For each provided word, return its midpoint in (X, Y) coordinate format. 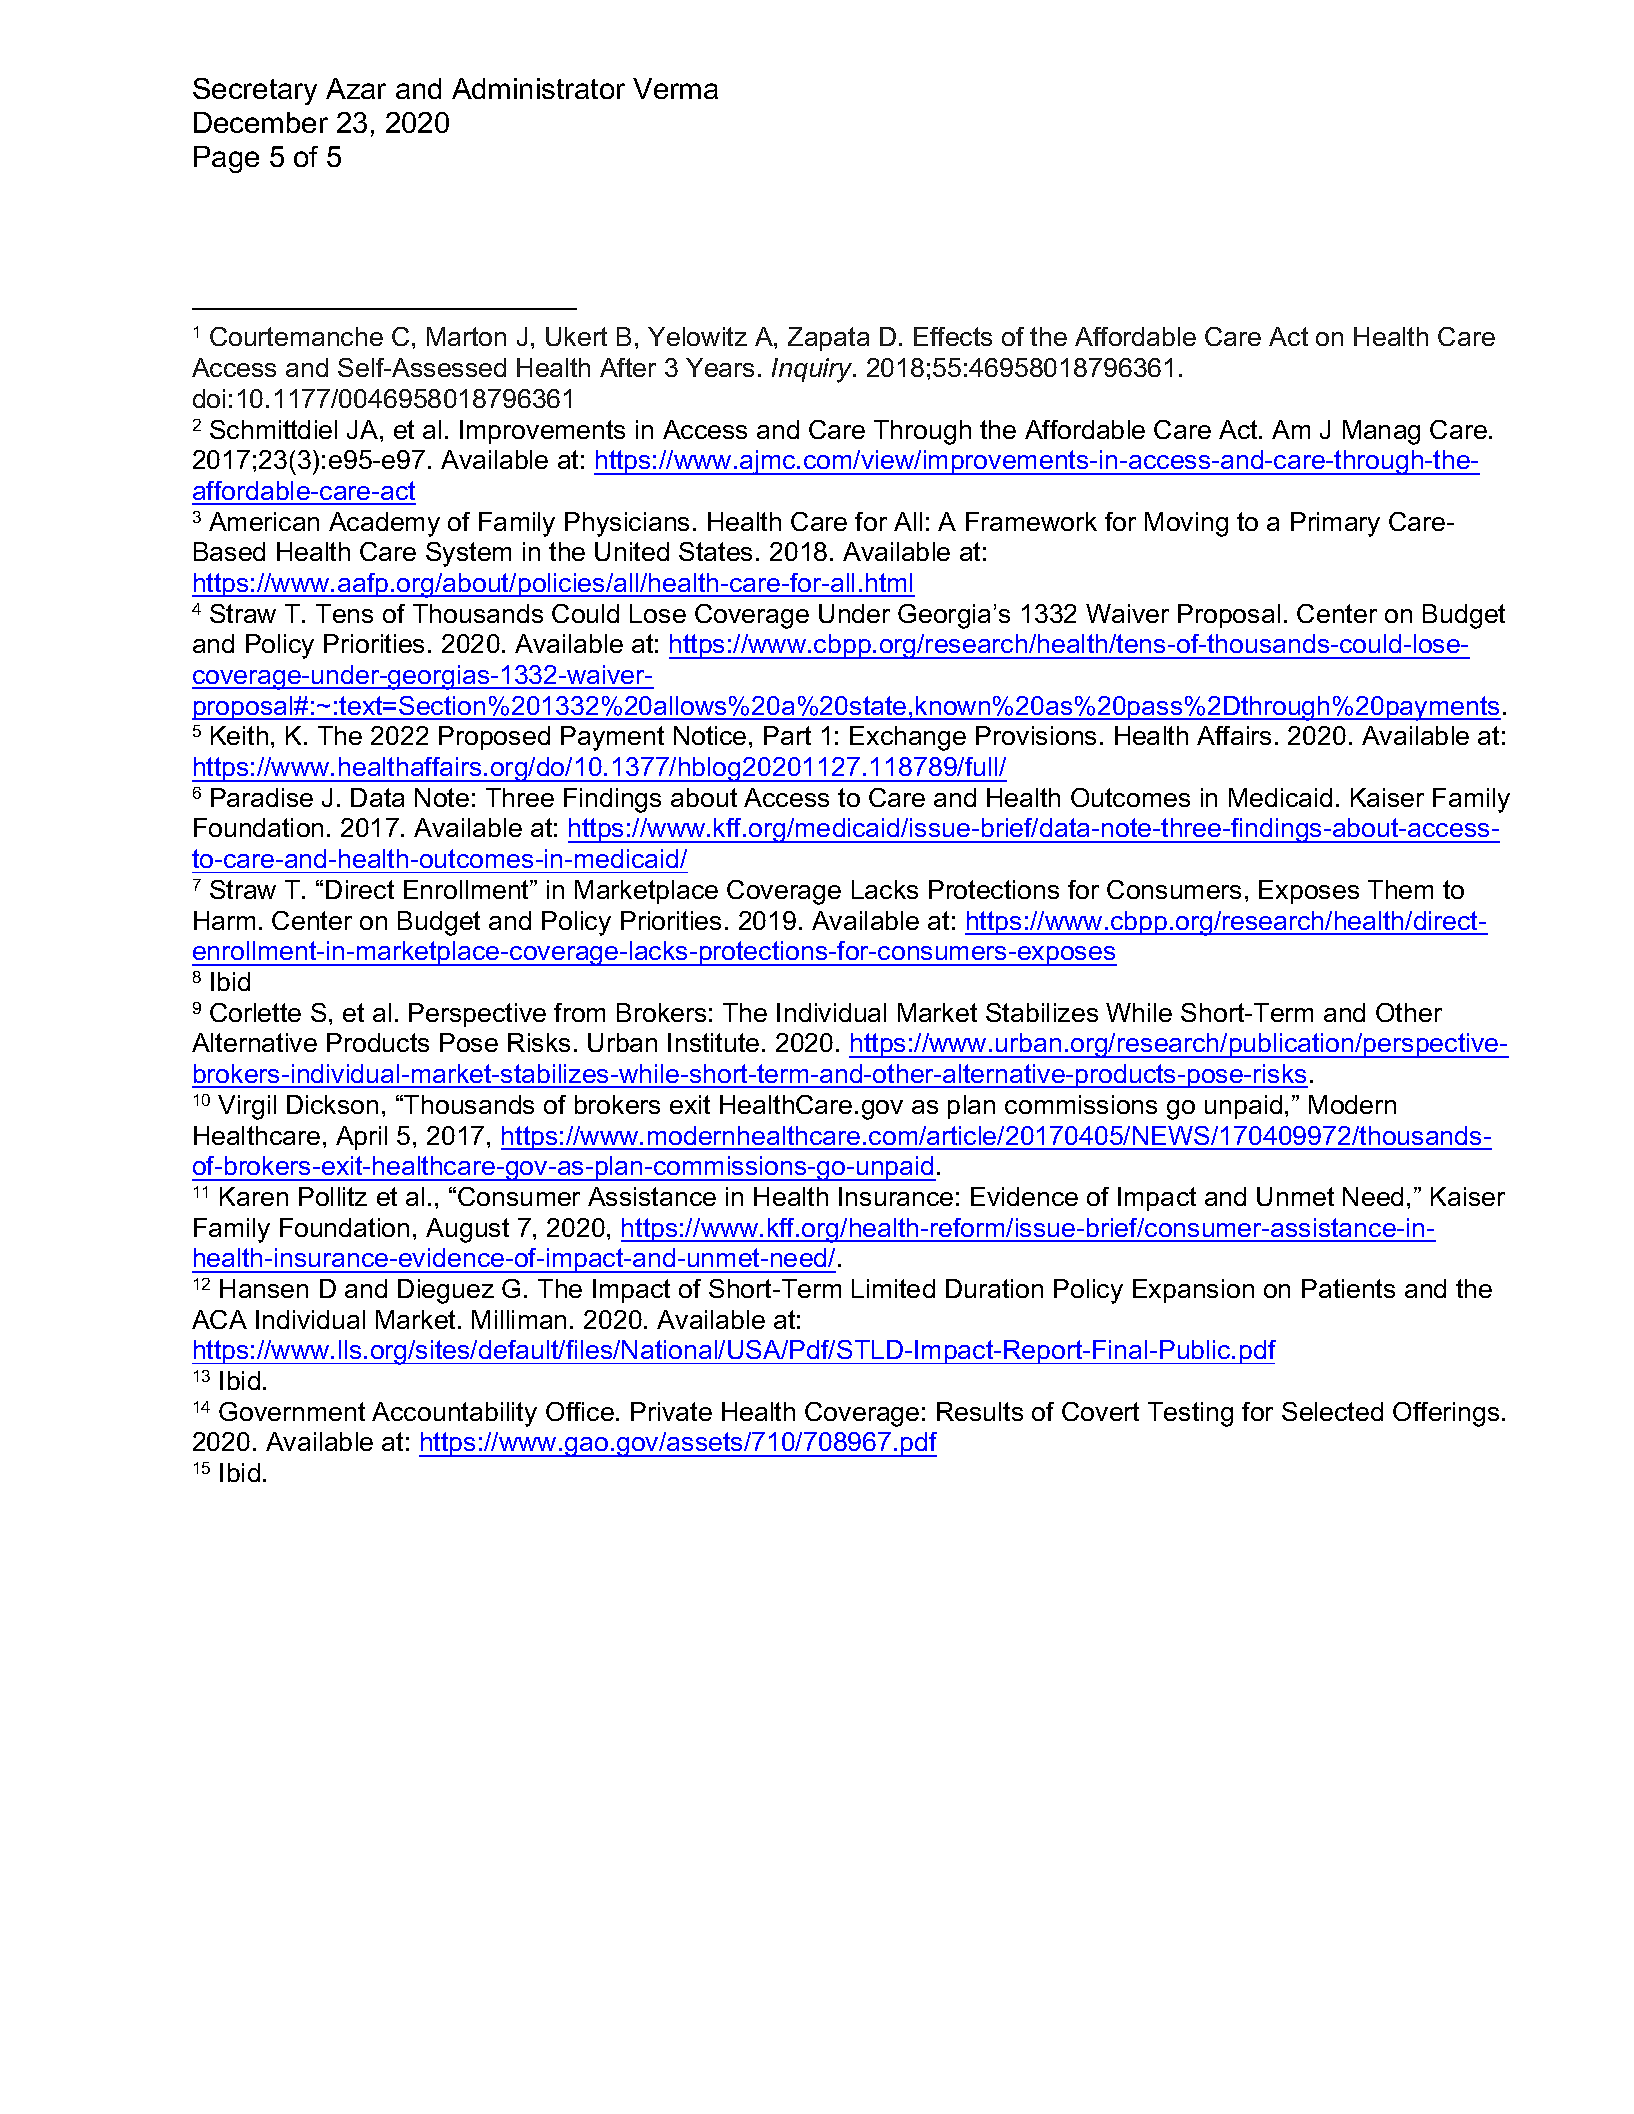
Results (980, 1411)
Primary (1335, 524)
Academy (384, 524)
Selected (1332, 1411)
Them (1400, 889)
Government (292, 1411)
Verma (675, 88)
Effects (953, 336)
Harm (224, 920)
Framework (1031, 521)
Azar (356, 88)
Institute (713, 1042)
